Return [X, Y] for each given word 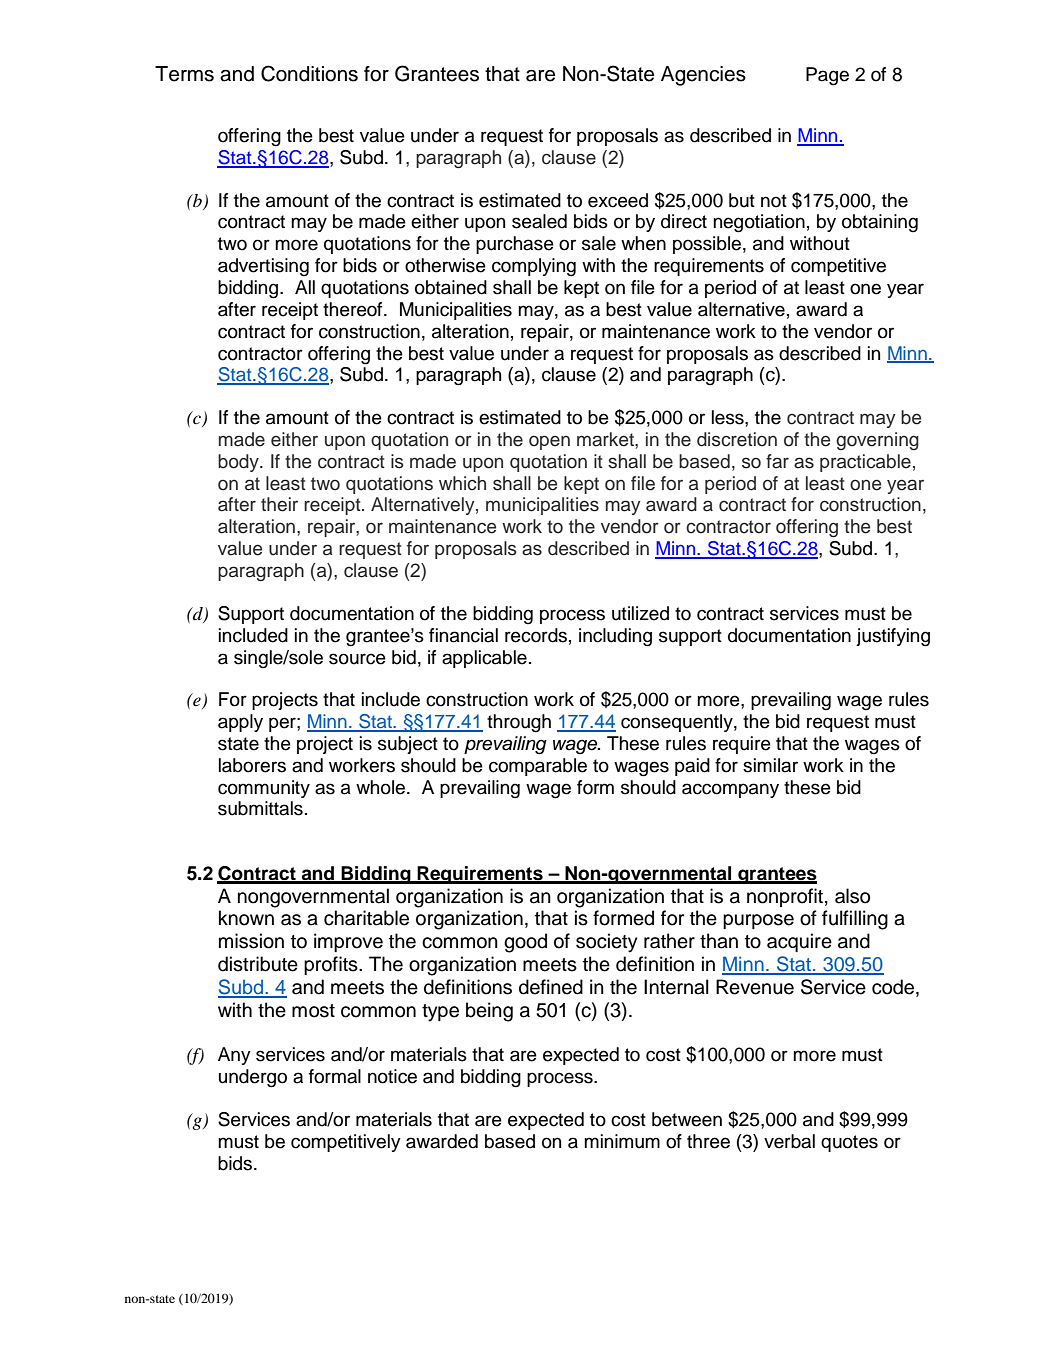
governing [877, 441]
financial [463, 635]
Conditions [309, 73]
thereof [354, 309]
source [357, 659]
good [525, 943]
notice [392, 1076]
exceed [618, 200]
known [246, 918]
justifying [893, 637]
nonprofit [785, 897]
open [549, 442]
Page [827, 76]
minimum [622, 1141]
